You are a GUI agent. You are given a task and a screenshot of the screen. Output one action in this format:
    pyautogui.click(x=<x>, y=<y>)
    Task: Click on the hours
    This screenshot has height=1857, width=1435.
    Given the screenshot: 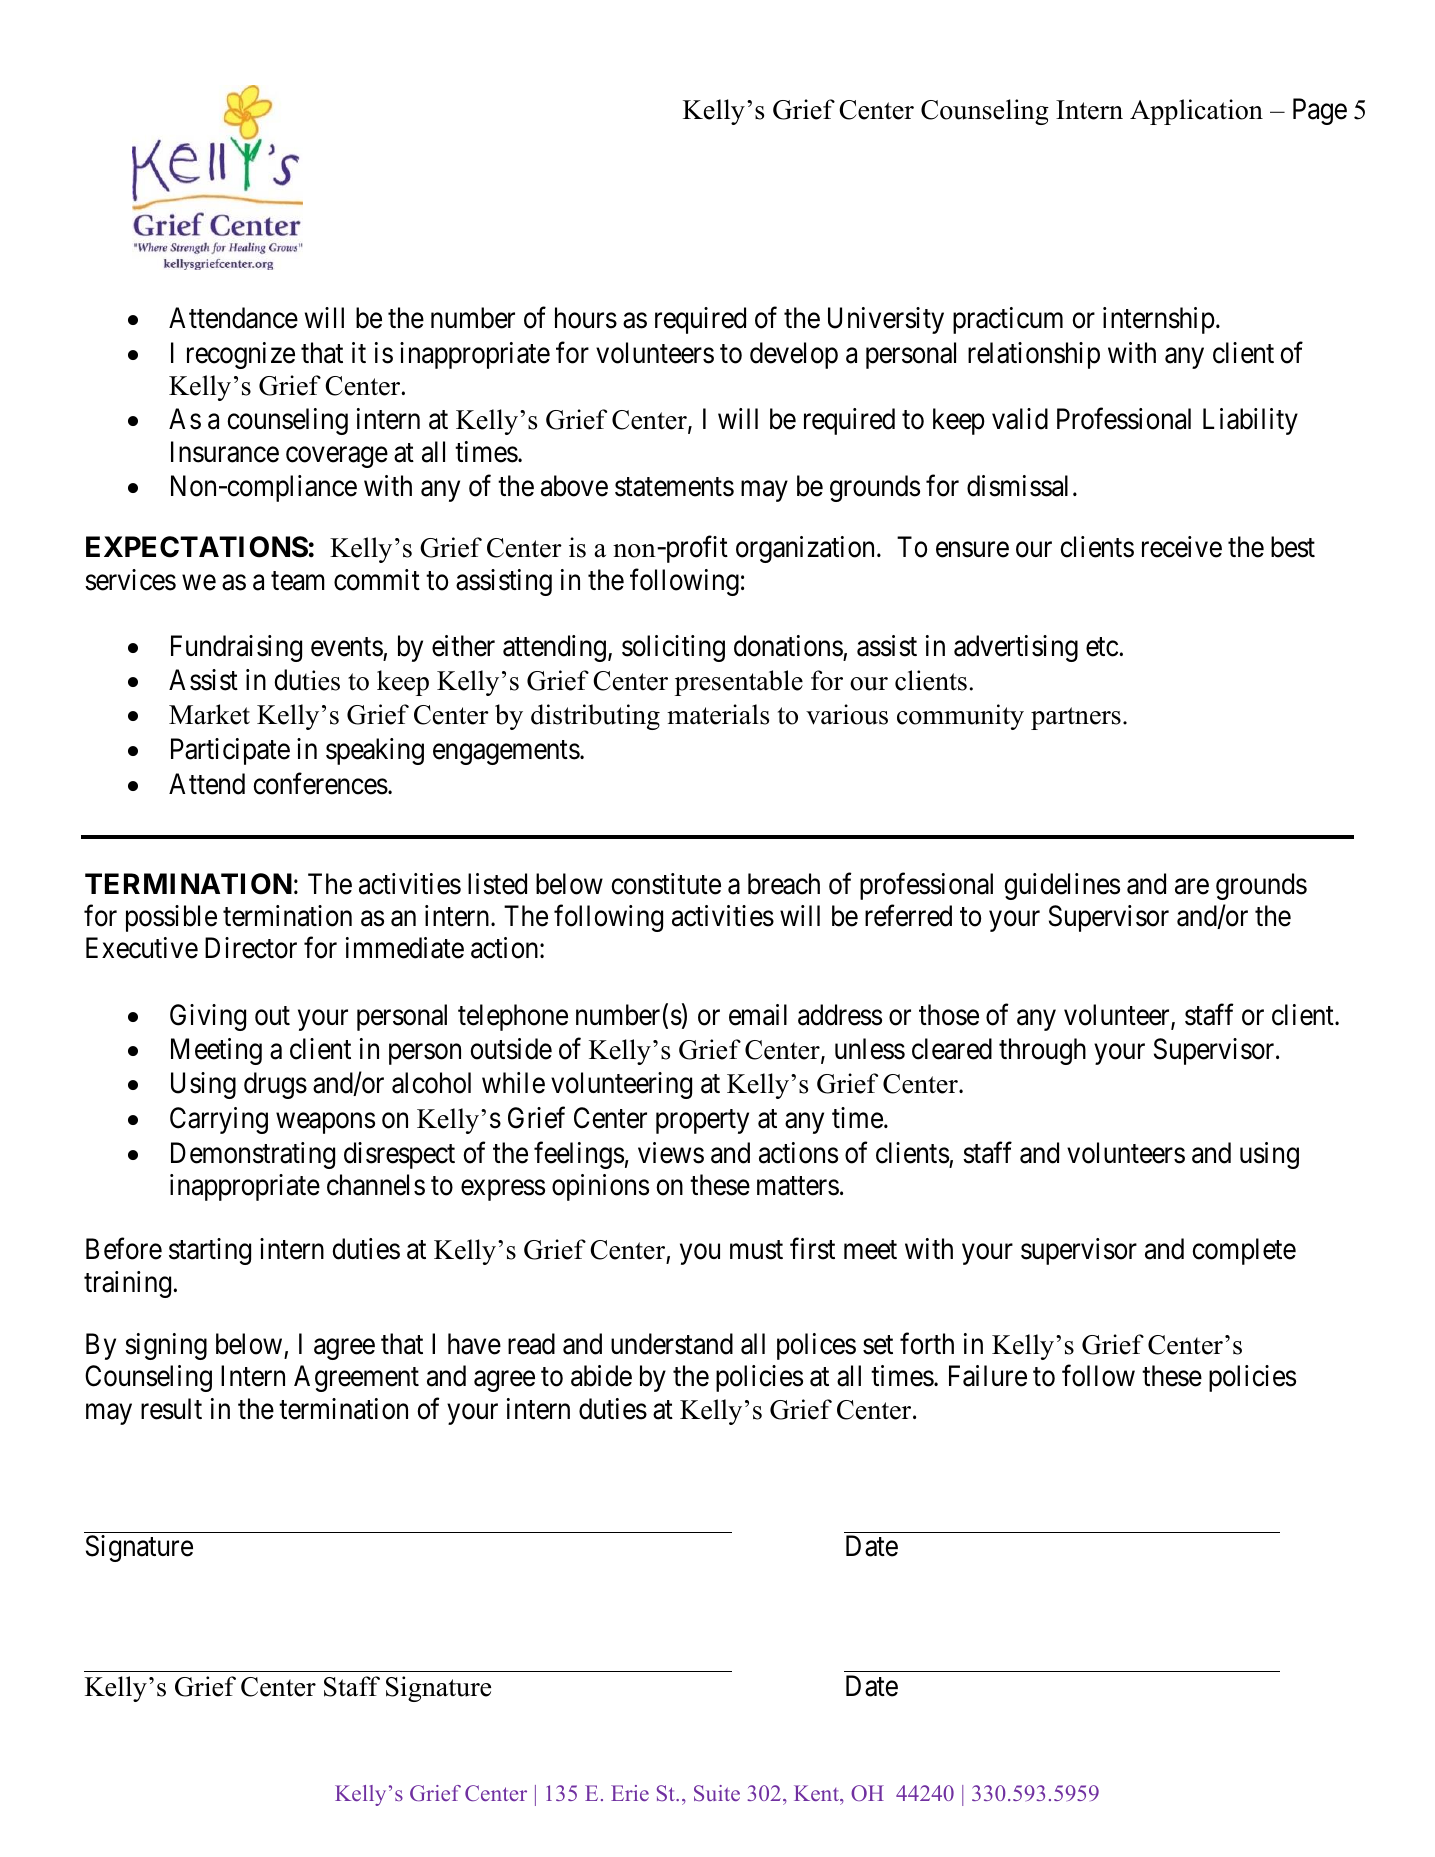 What is the action you would take?
    pyautogui.click(x=586, y=318)
